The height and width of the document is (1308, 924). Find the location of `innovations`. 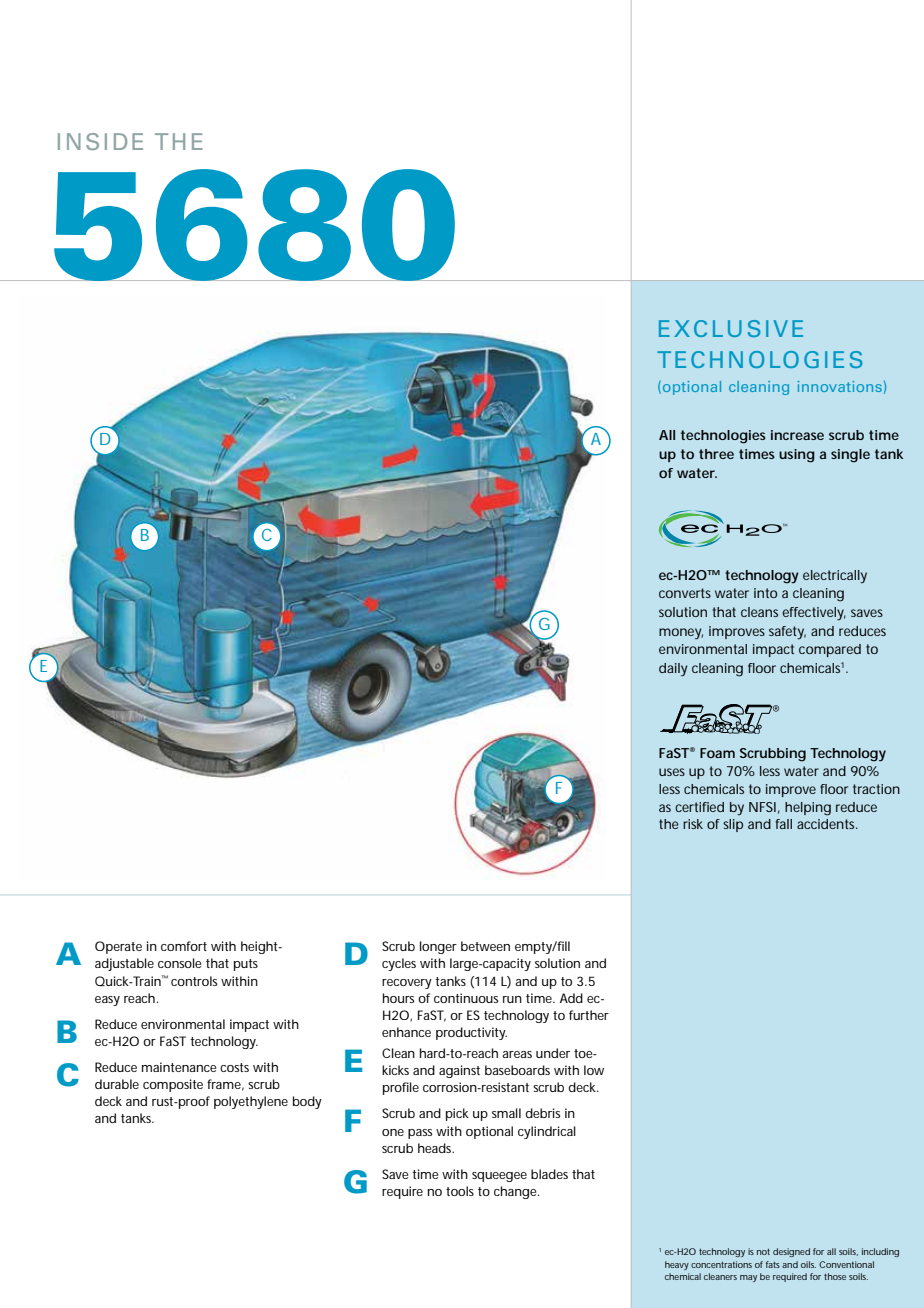

innovations is located at coordinates (840, 386).
